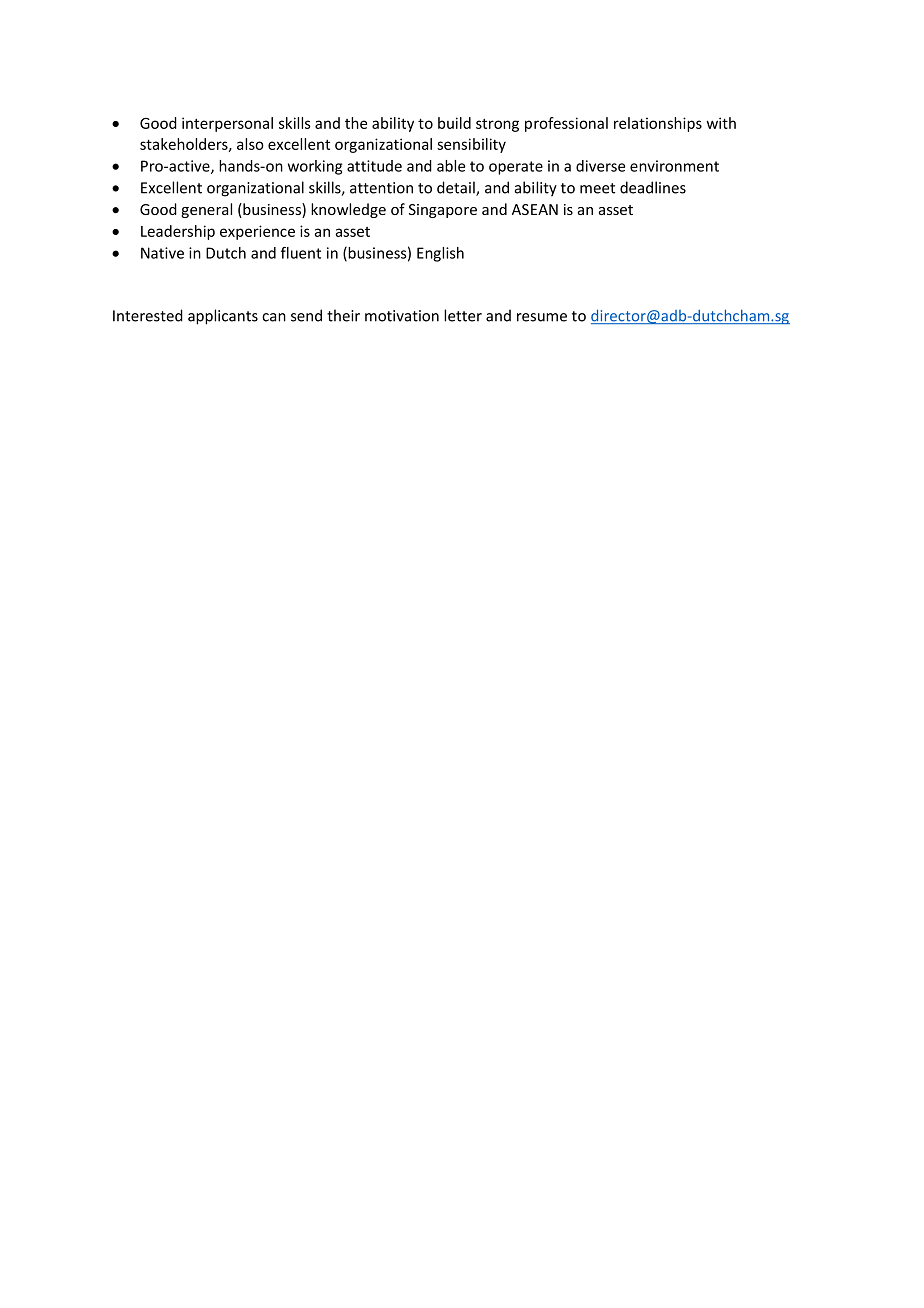 The width and height of the page is (924, 1308). What do you see at coordinates (658, 124) in the page?
I see `relationships` at bounding box center [658, 124].
